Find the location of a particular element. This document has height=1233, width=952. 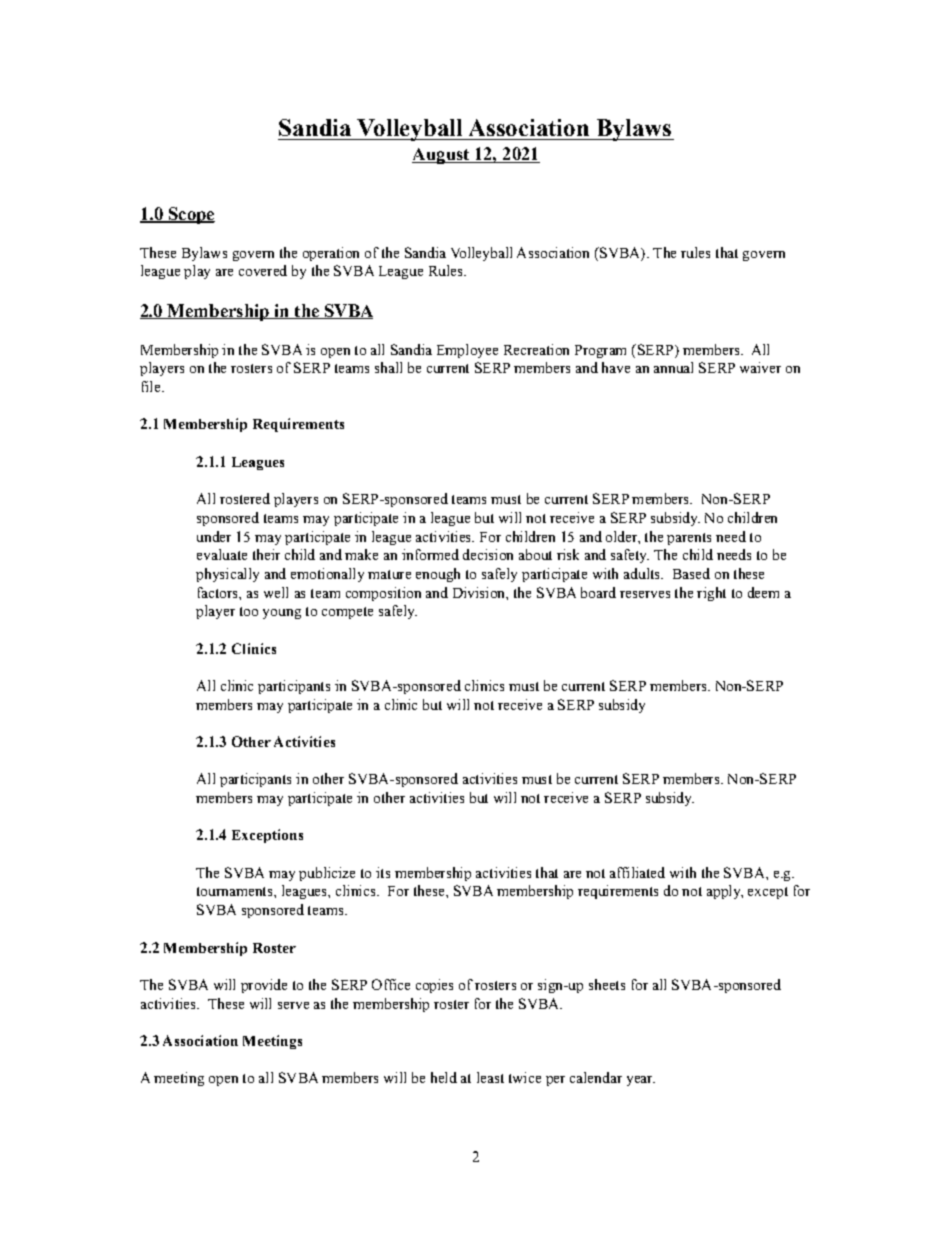

Program is located at coordinates (600, 351).
